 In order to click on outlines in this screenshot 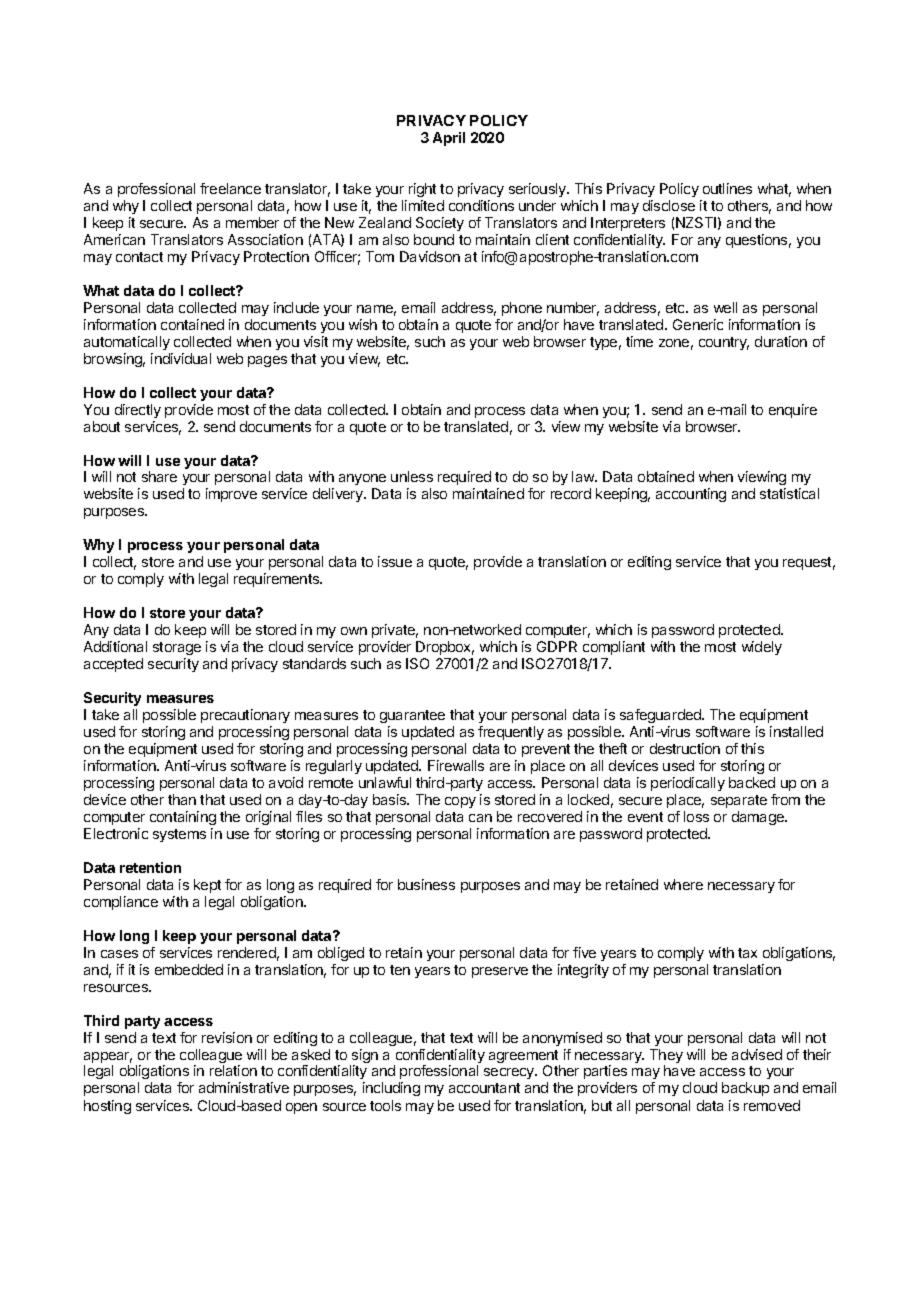, I will do `click(727, 188)`.
